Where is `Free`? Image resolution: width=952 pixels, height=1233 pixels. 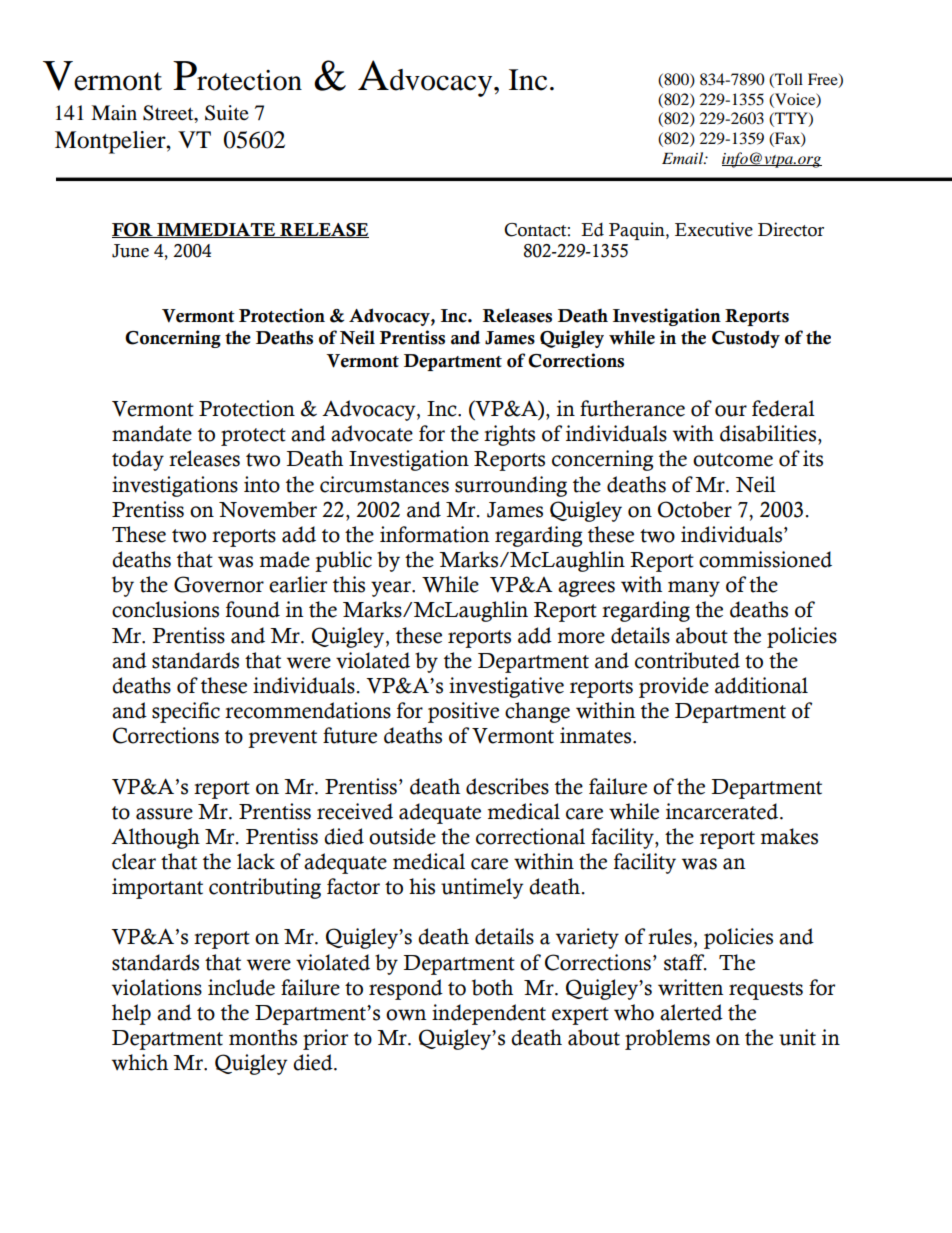 Free is located at coordinates (824, 80).
